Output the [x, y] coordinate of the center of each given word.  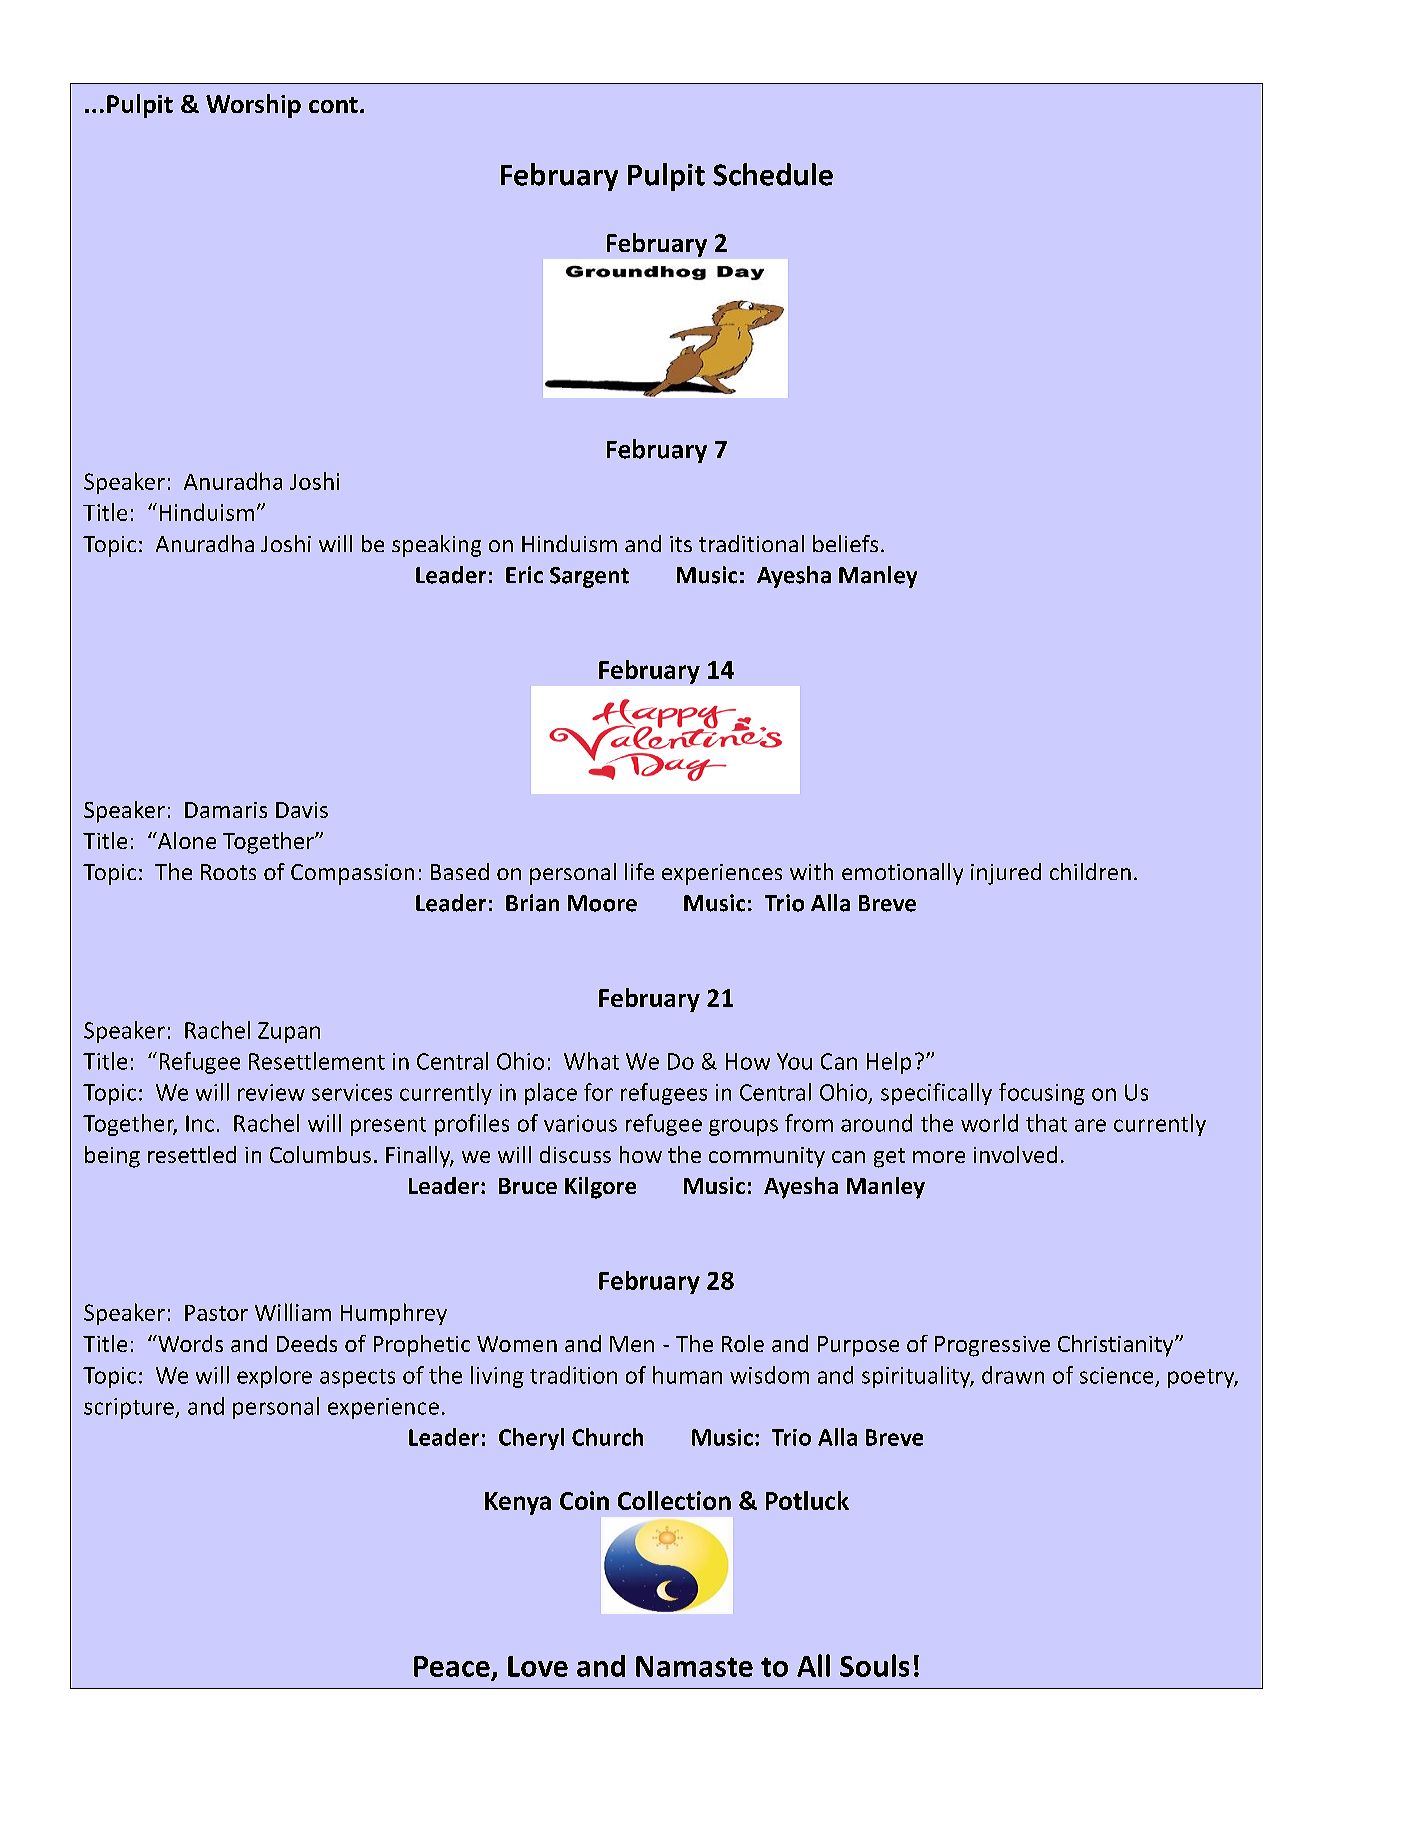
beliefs [845, 543]
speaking [436, 546]
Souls [874, 1665]
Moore [602, 903]
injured [1006, 874]
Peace [452, 1666]
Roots [228, 872]
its [681, 544]
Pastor [216, 1313]
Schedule [773, 174]
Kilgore [600, 1188]
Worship [253, 106]
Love [538, 1666]
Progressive [992, 1346]
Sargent [589, 577]
